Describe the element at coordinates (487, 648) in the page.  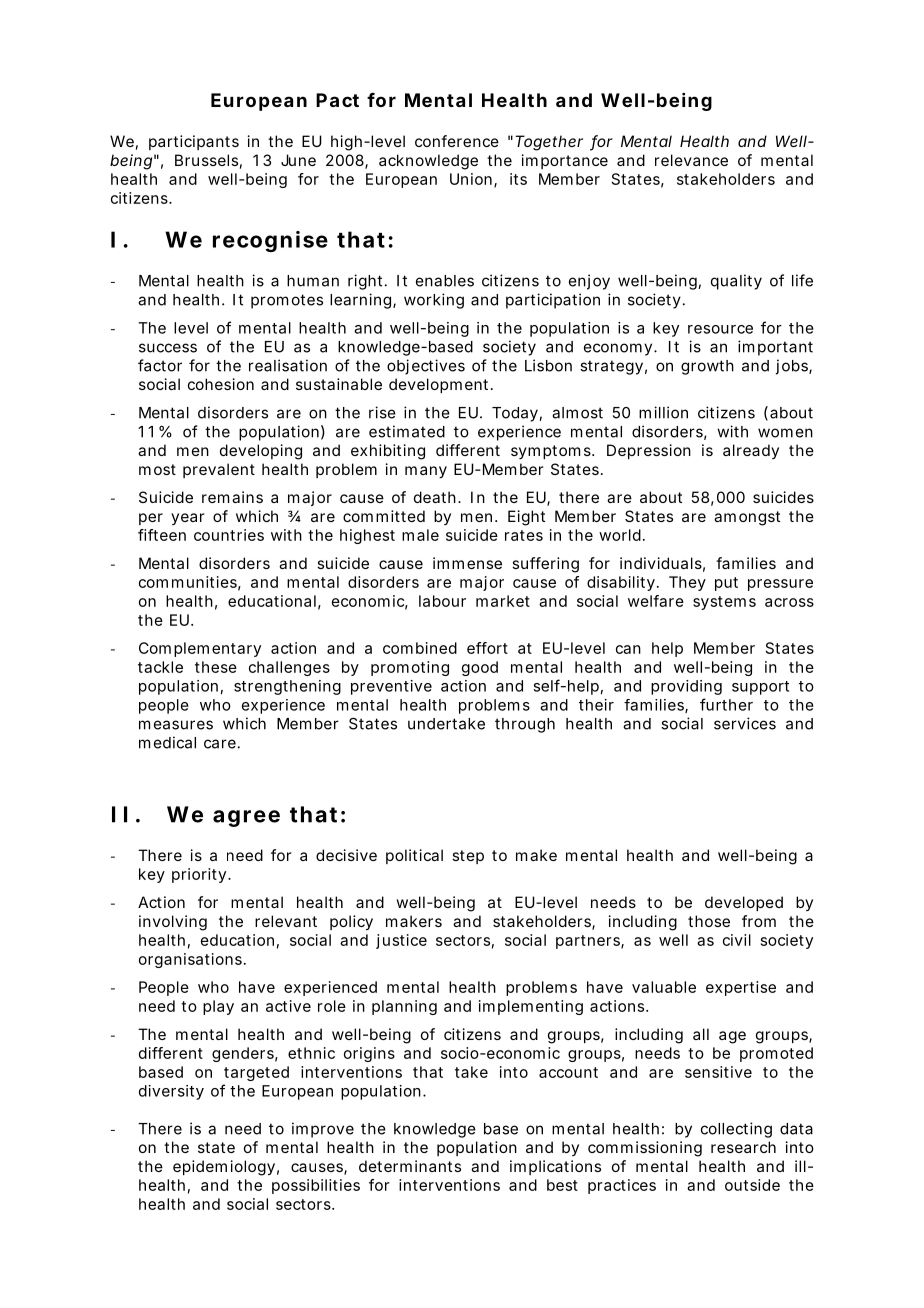
I see `effort` at that location.
